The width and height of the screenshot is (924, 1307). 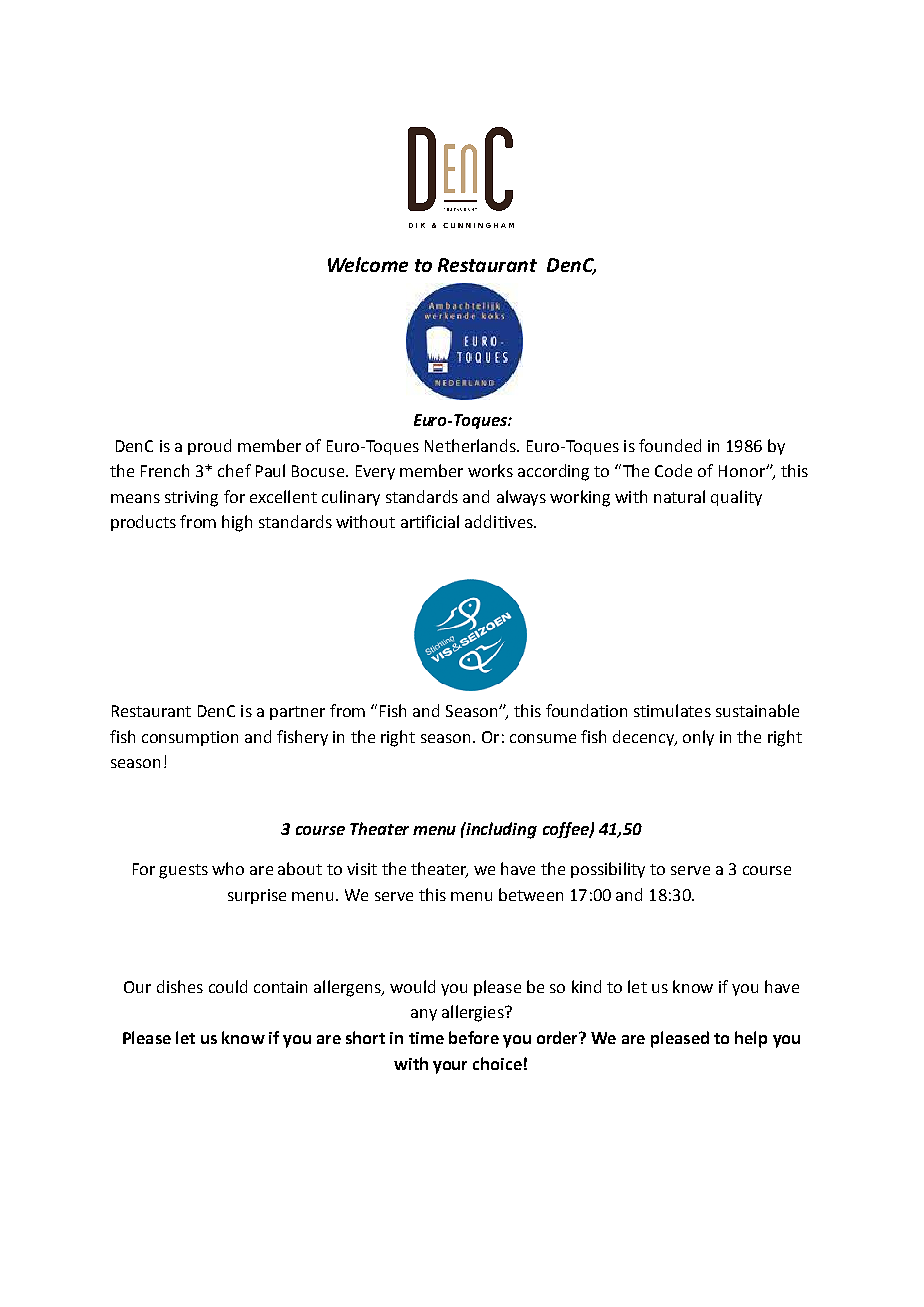 What do you see at coordinates (501, 830) in the screenshot?
I see `including` at bounding box center [501, 830].
